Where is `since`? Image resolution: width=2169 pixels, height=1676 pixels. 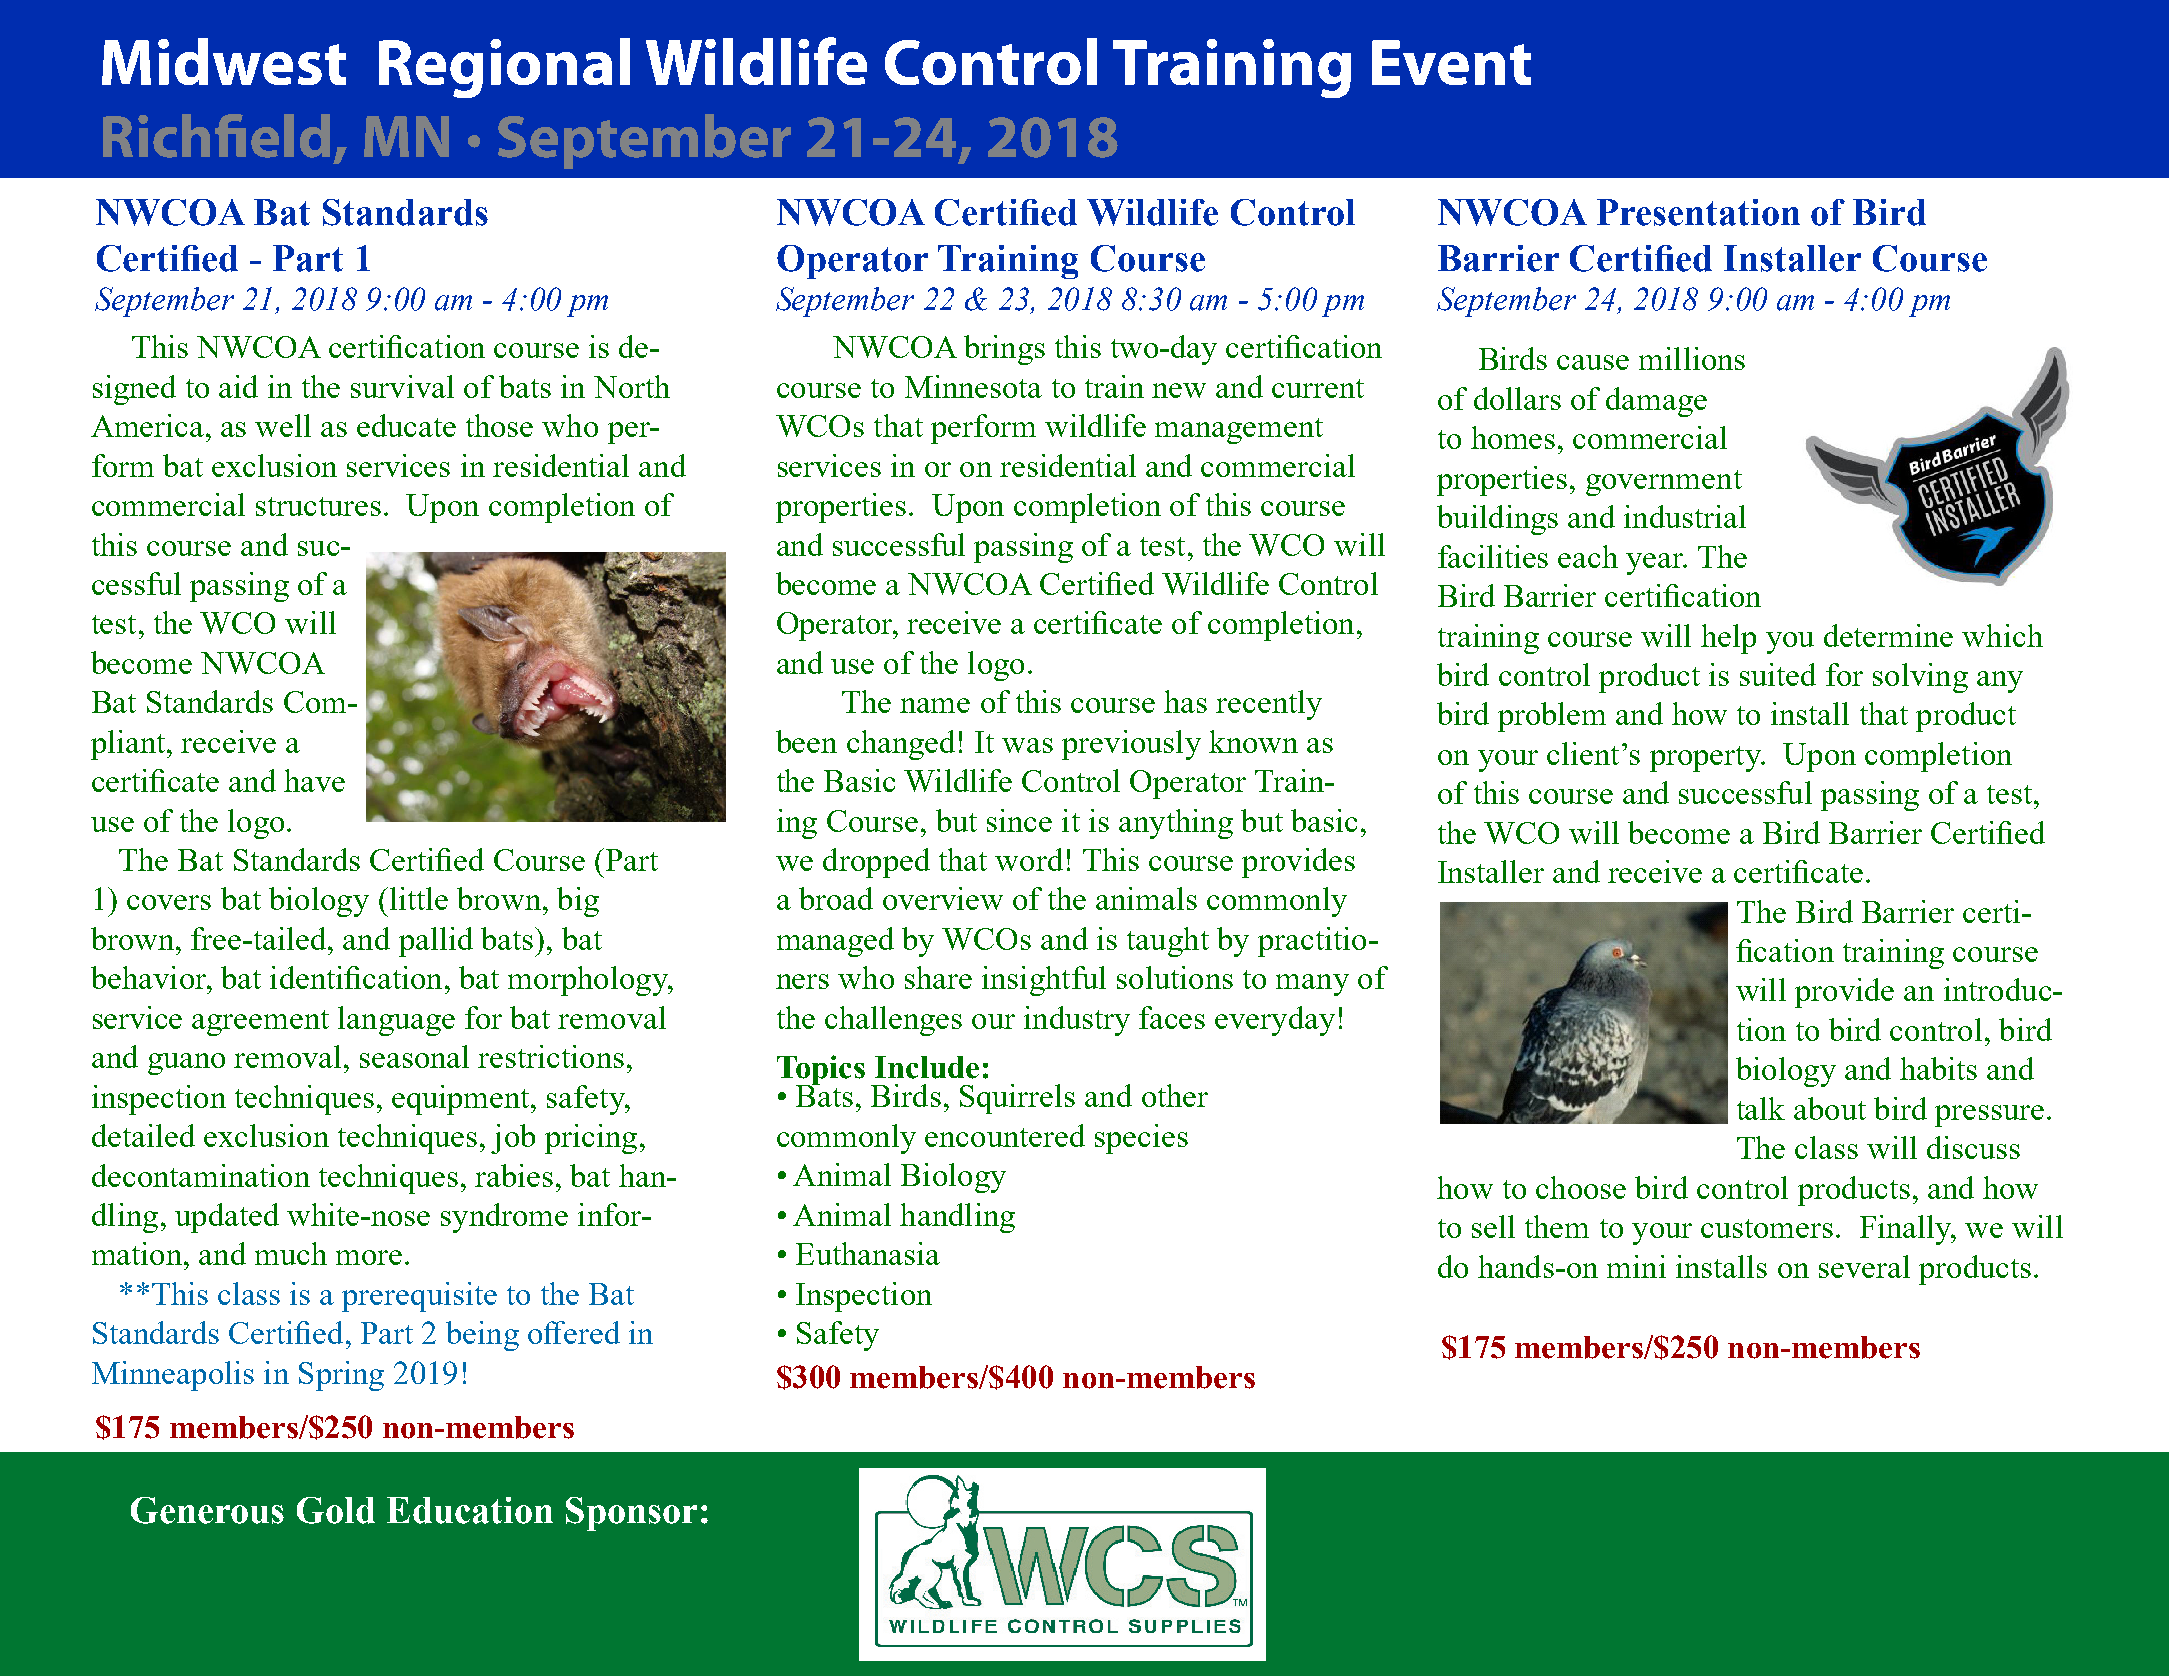 since is located at coordinates (1019, 820).
